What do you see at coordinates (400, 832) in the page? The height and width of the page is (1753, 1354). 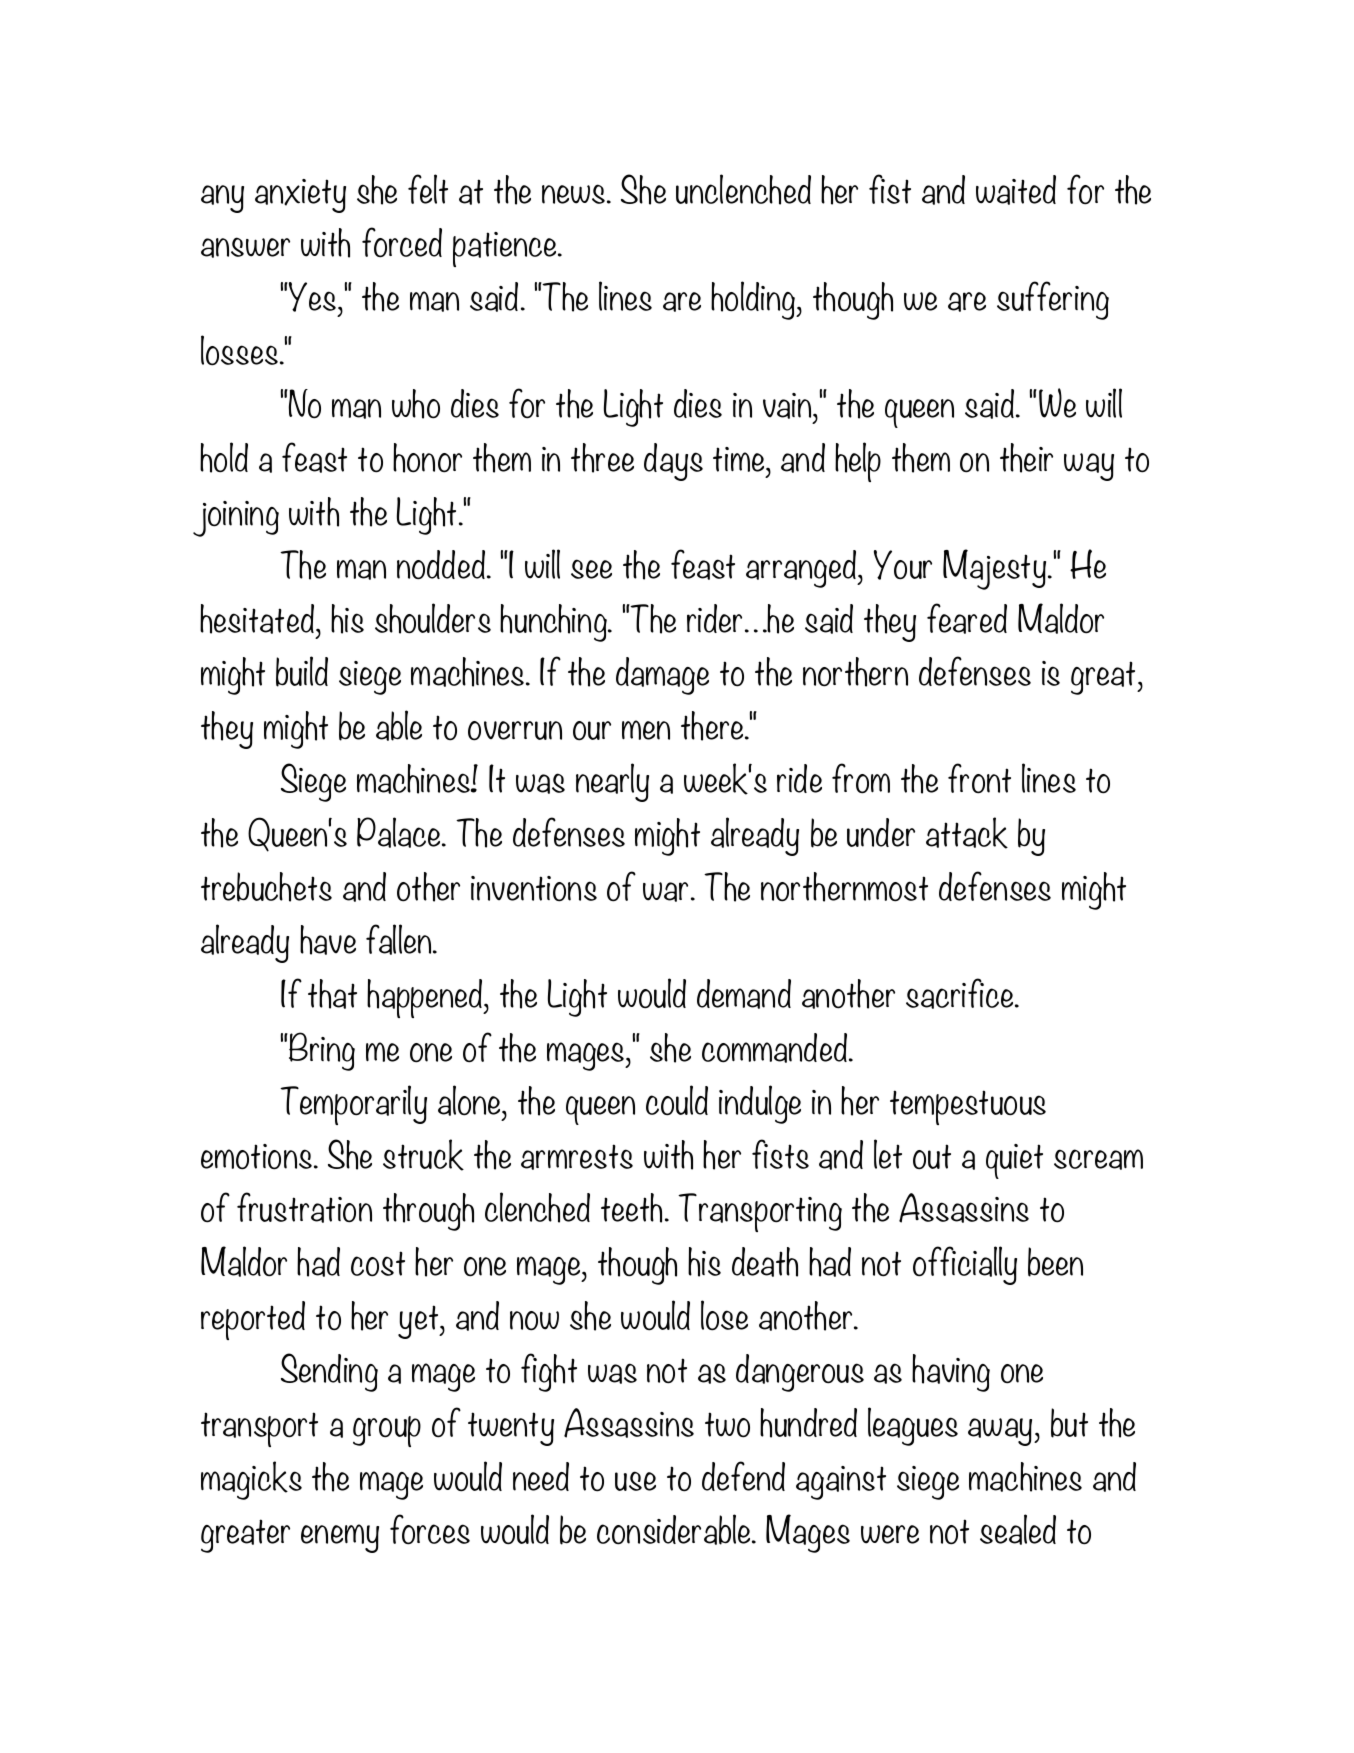 I see `Palace` at bounding box center [400, 832].
